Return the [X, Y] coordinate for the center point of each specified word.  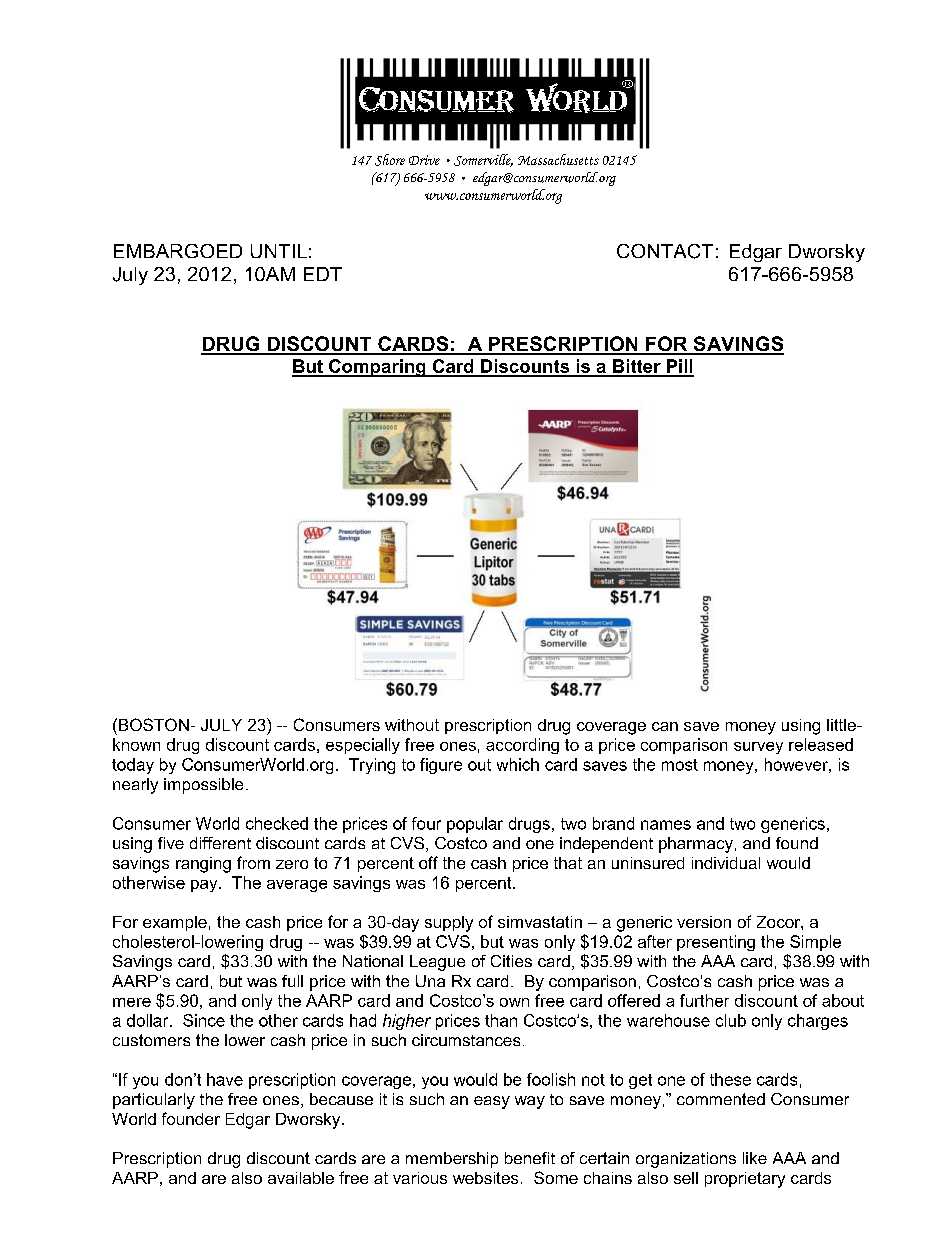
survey [758, 748]
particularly [154, 1101]
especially [363, 746]
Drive [424, 160]
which [518, 764]
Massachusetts [558, 159]
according [522, 746]
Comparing [377, 368]
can [665, 726]
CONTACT [665, 251]
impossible [203, 786]
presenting [716, 943]
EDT [323, 274]
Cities [511, 961]
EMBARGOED [178, 251]
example [175, 923]
